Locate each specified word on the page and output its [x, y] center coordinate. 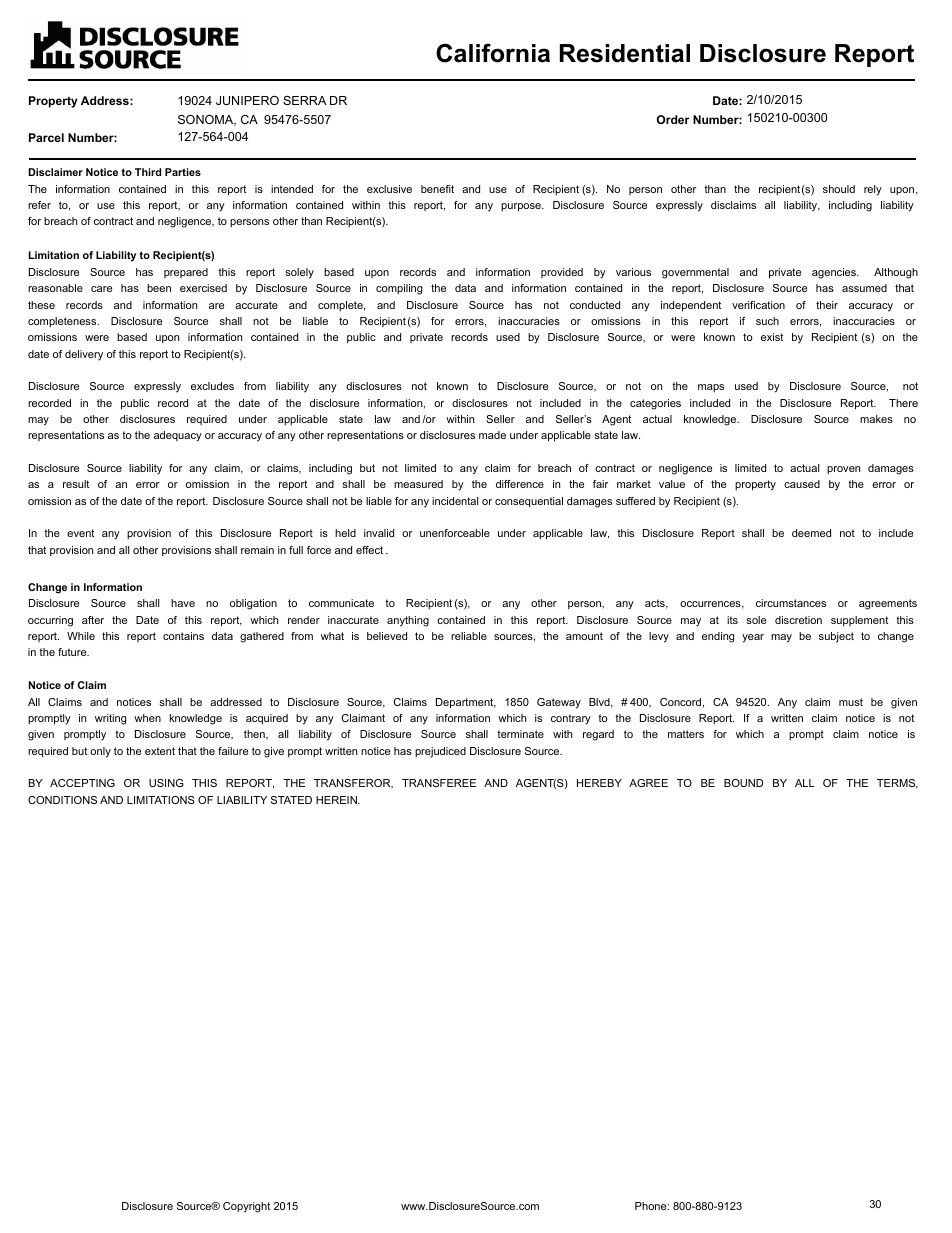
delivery [84, 355]
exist [772, 337]
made [492, 435]
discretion [798, 620]
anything [408, 621]
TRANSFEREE [439, 783]
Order [672, 119]
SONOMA [207, 120]
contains [183, 636]
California [493, 53]
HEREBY [599, 783]
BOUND [743, 783]
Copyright [246, 1207]
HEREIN [337, 800]
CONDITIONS [62, 800]
